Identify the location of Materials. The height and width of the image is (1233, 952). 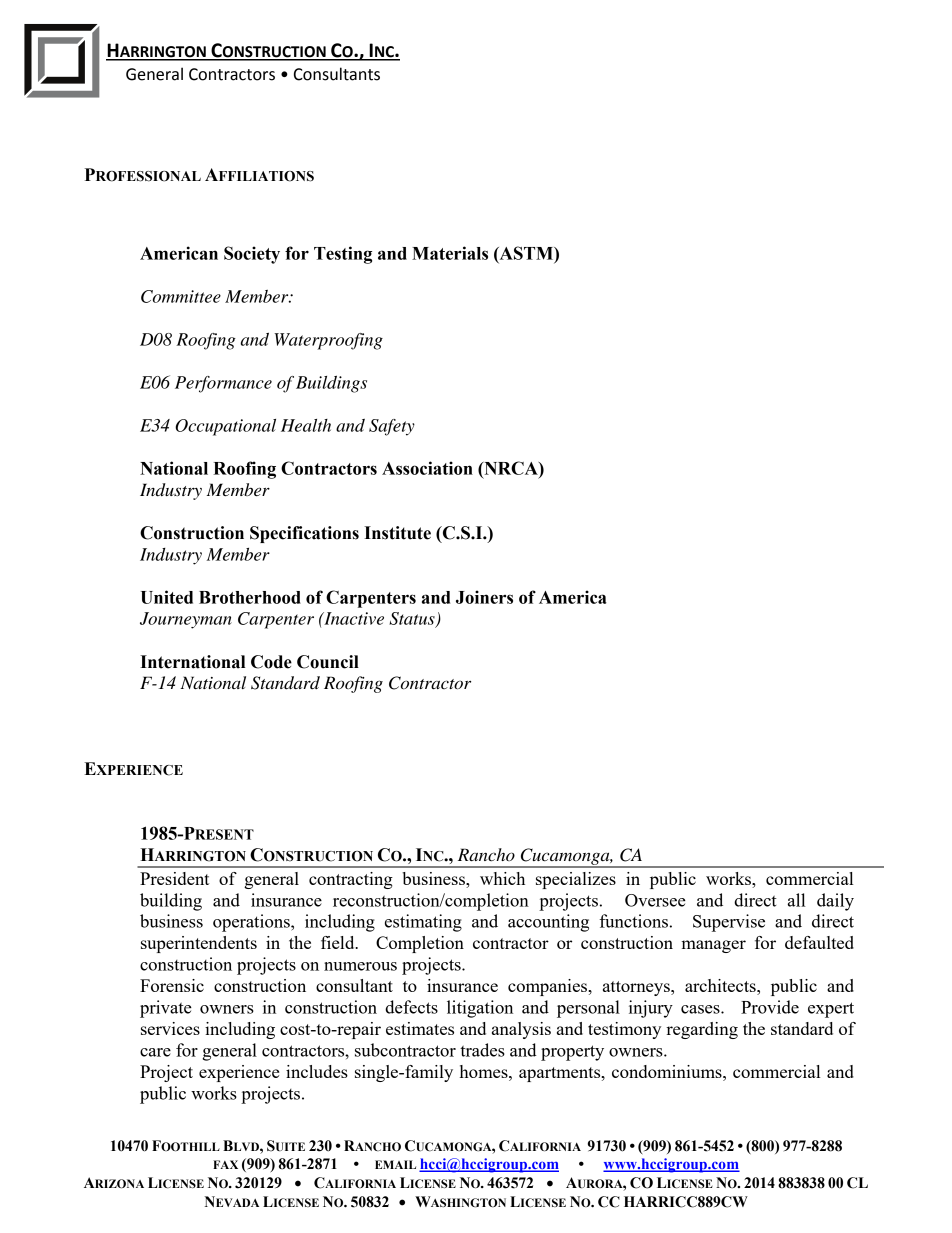
(450, 253).
